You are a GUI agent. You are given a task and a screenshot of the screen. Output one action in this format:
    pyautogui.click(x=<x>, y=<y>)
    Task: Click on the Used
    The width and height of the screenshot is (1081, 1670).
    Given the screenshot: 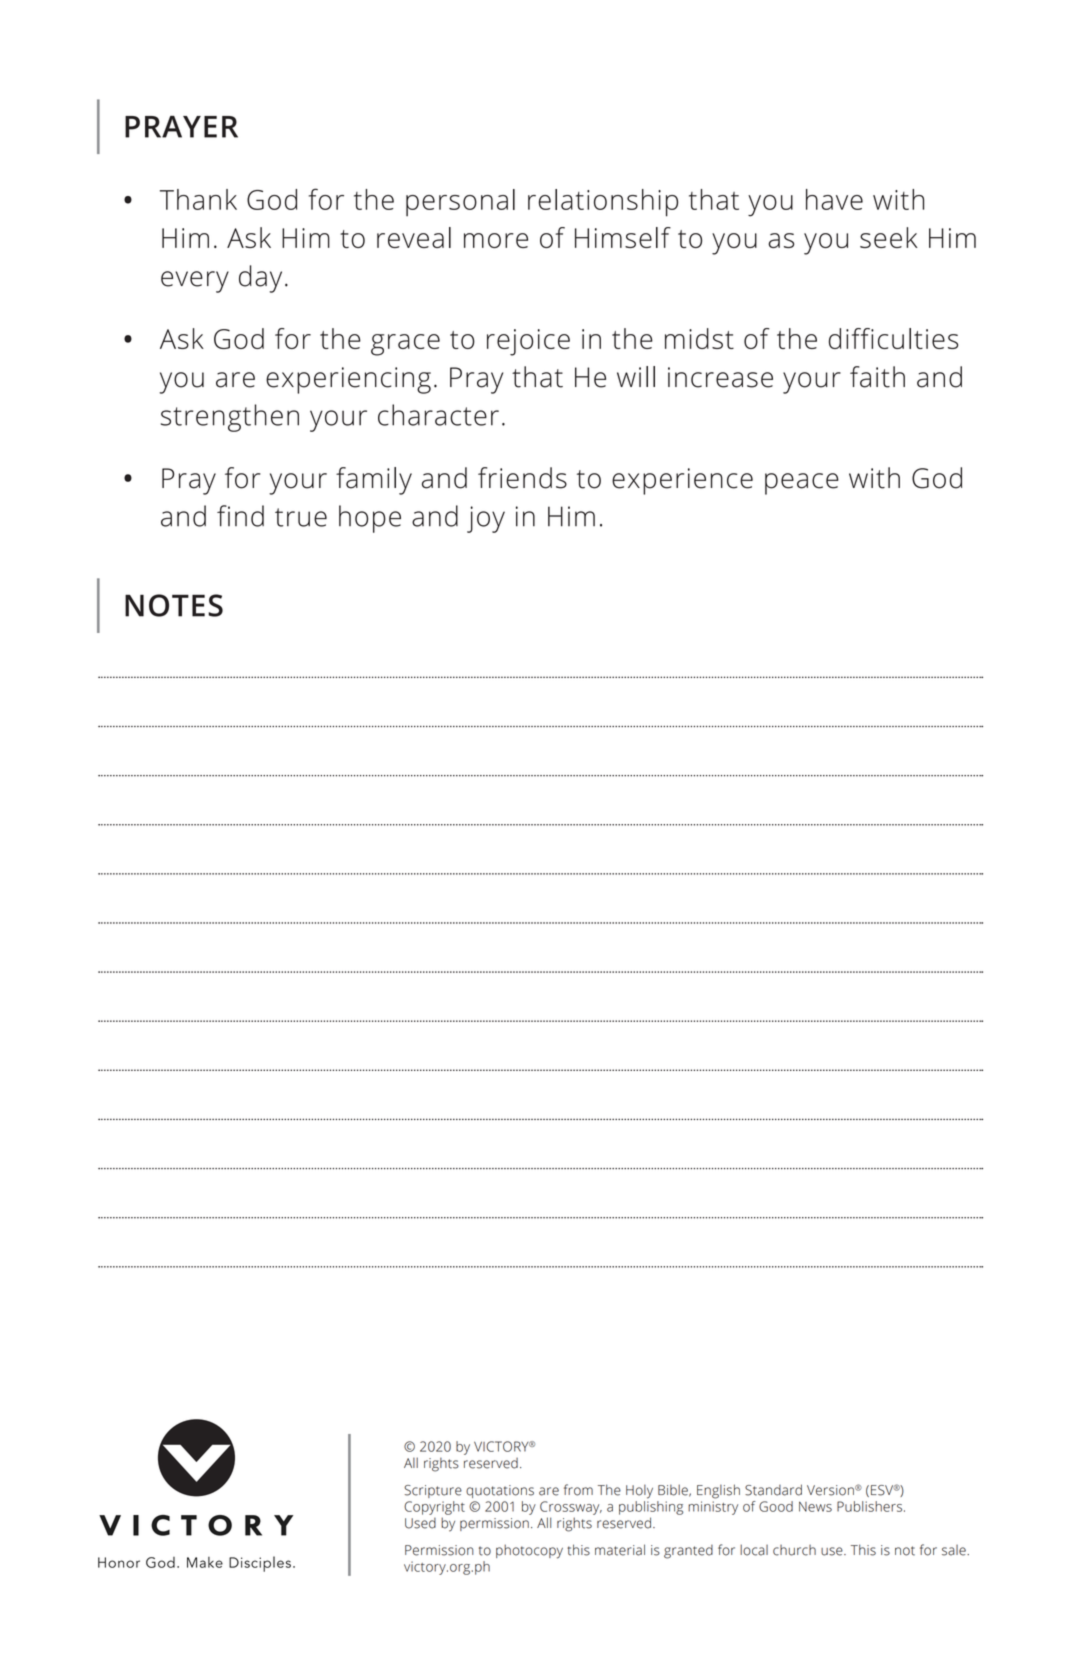 What is the action you would take?
    pyautogui.click(x=420, y=1523)
